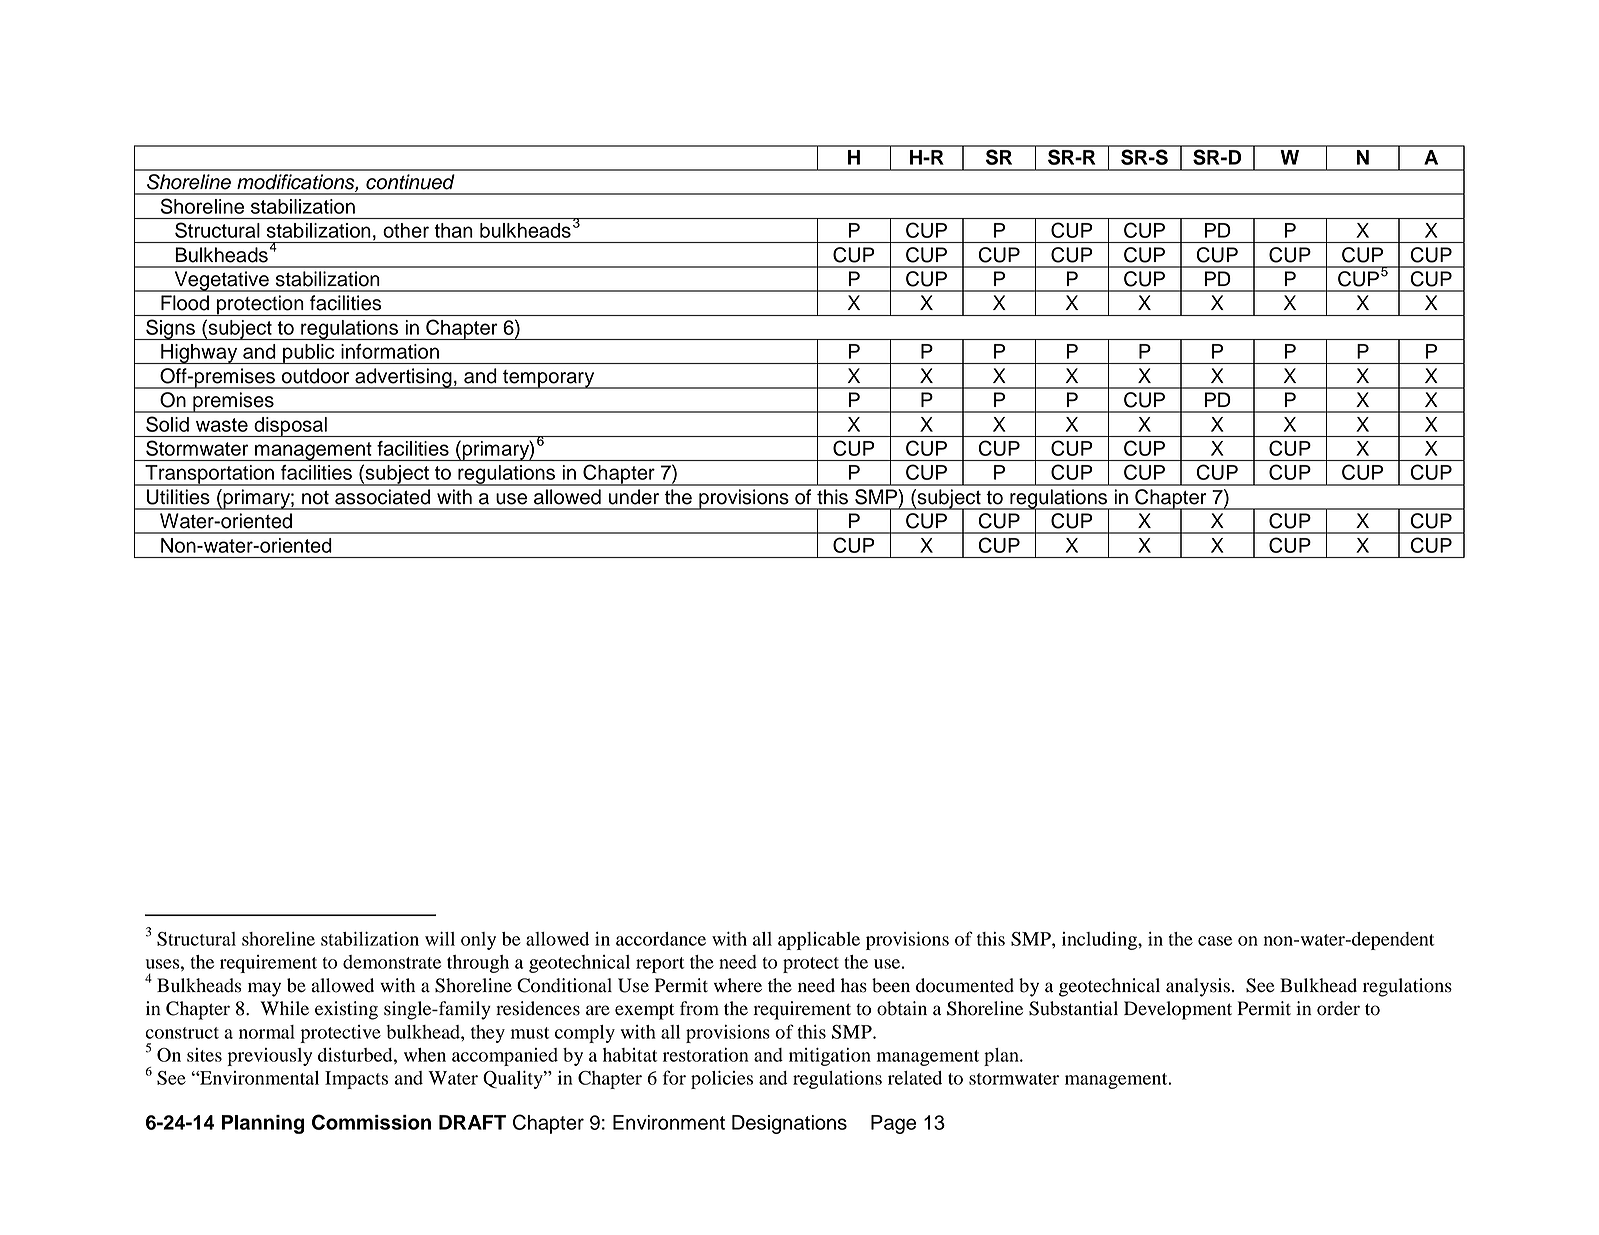 The image size is (1599, 1235). What do you see at coordinates (454, 230) in the page?
I see `than` at bounding box center [454, 230].
